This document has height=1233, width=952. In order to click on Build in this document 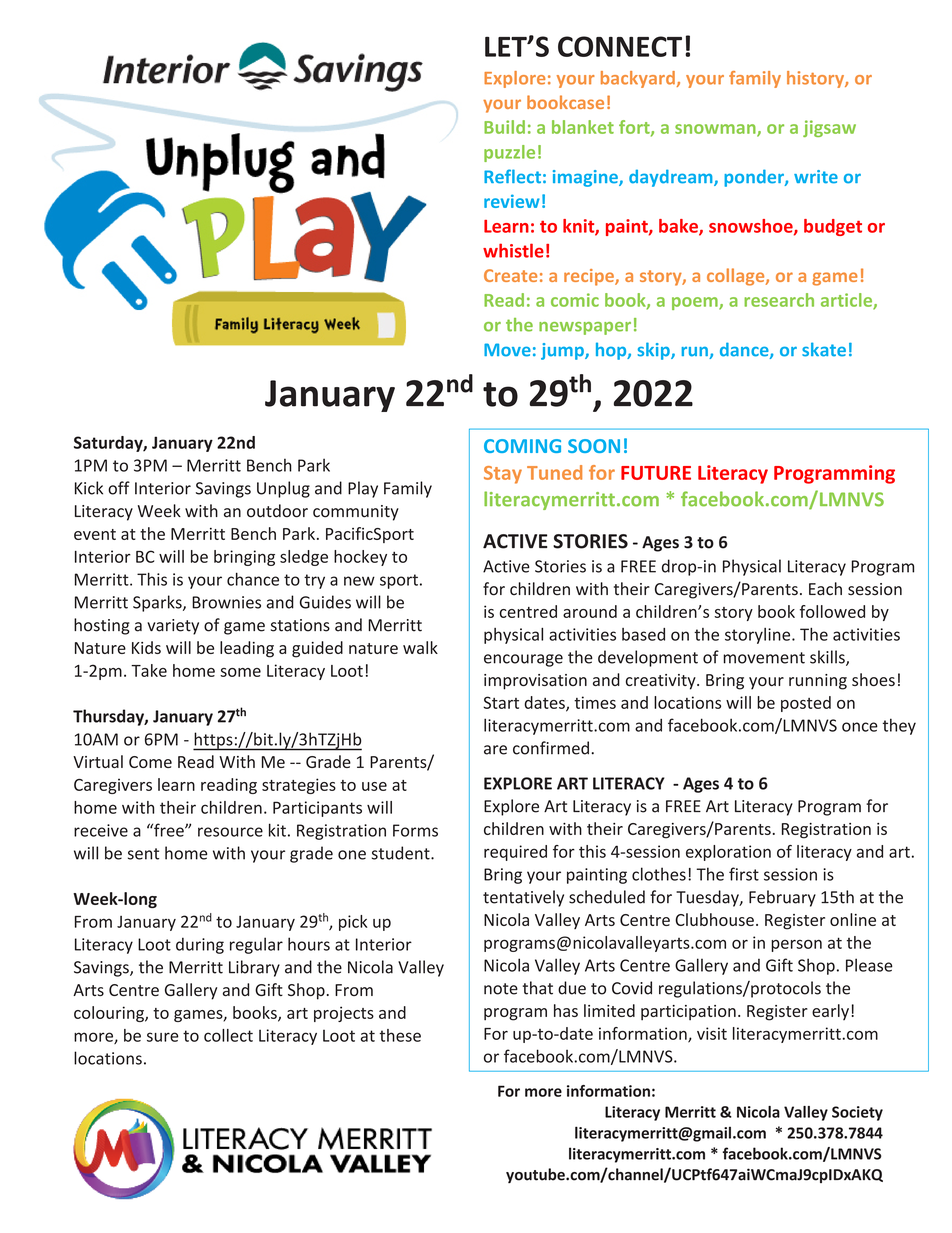, I will do `click(504, 127)`.
